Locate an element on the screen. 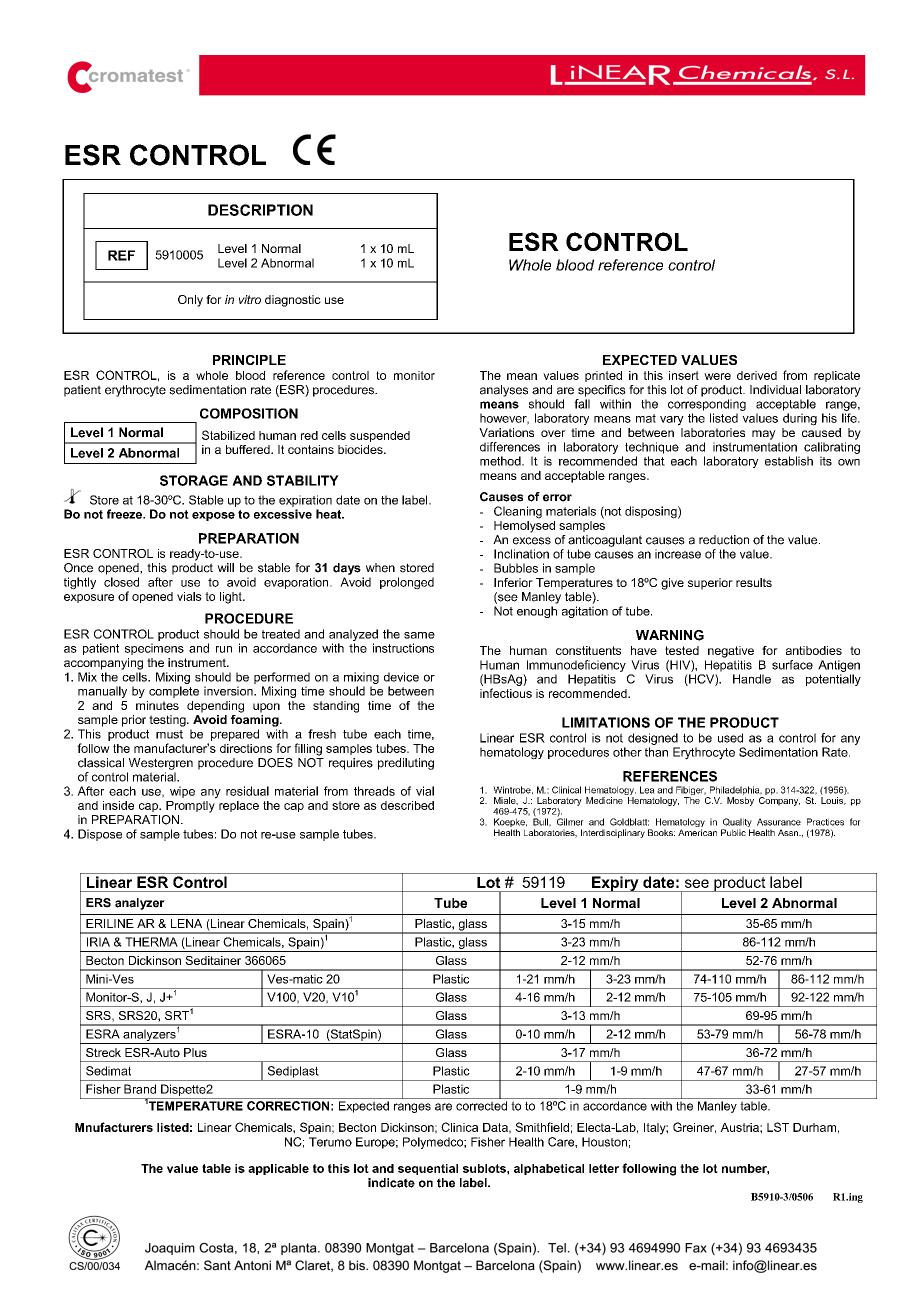 The height and width of the screenshot is (1308, 924). Brand is located at coordinates (140, 1089).
